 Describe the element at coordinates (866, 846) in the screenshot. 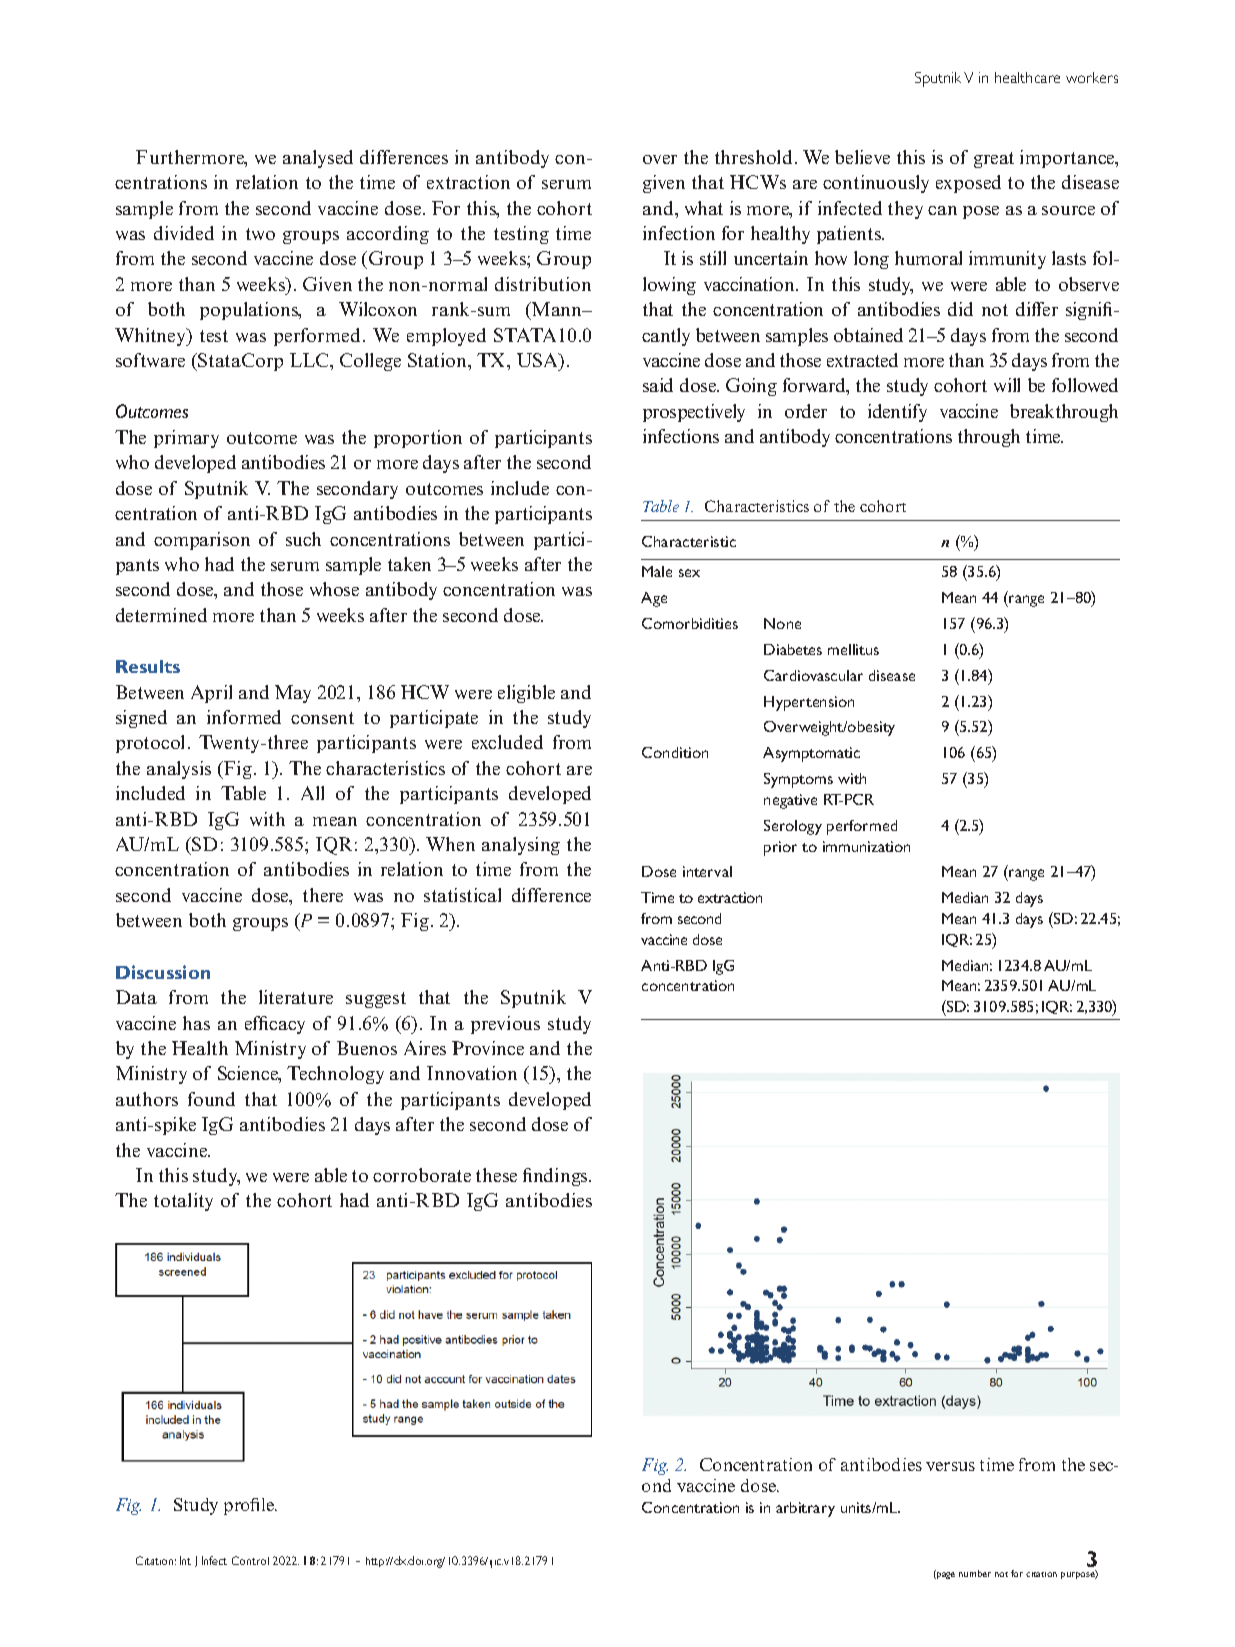

I see `immunization` at that location.
